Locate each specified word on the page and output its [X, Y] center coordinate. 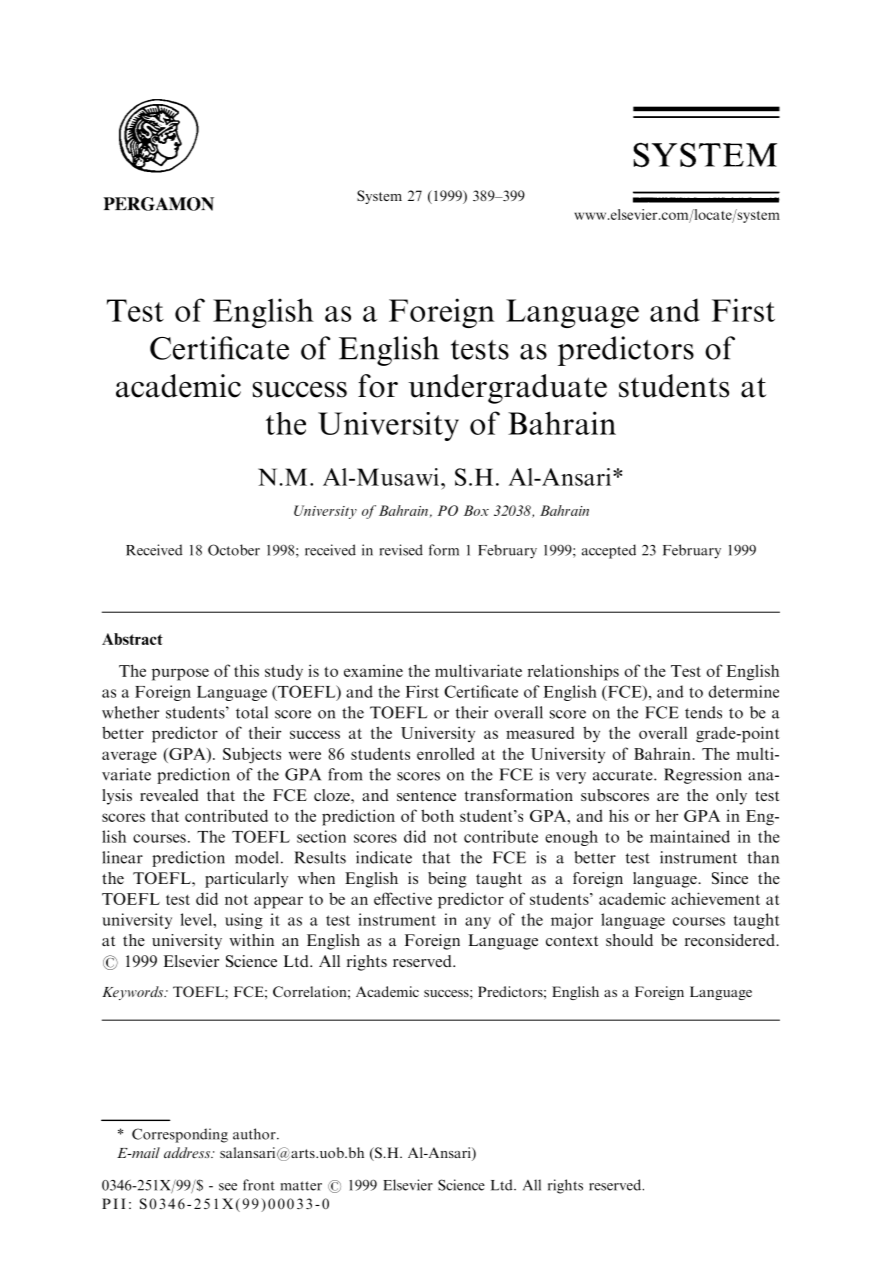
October [234, 550]
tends [703, 712]
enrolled [446, 753]
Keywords [134, 993]
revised [401, 550]
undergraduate [507, 389]
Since [730, 878]
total [252, 712]
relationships [573, 672]
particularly [246, 880]
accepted [609, 551]
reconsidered [731, 940]
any [478, 923]
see [228, 1187]
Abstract [132, 639]
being [447, 880]
